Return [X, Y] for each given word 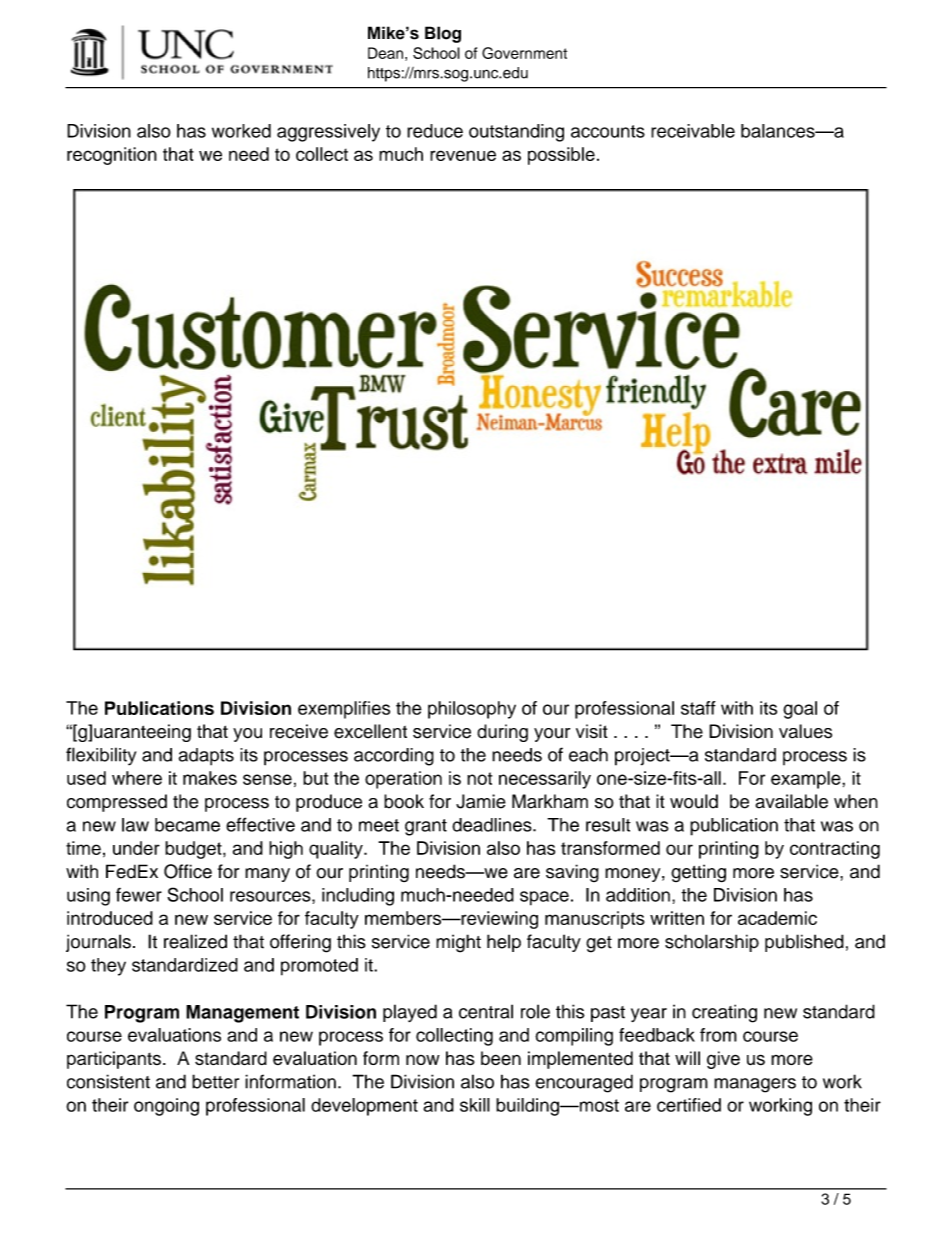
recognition [112, 156]
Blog [443, 34]
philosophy [472, 710]
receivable [693, 131]
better [215, 1081]
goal [800, 710]
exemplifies [344, 710]
